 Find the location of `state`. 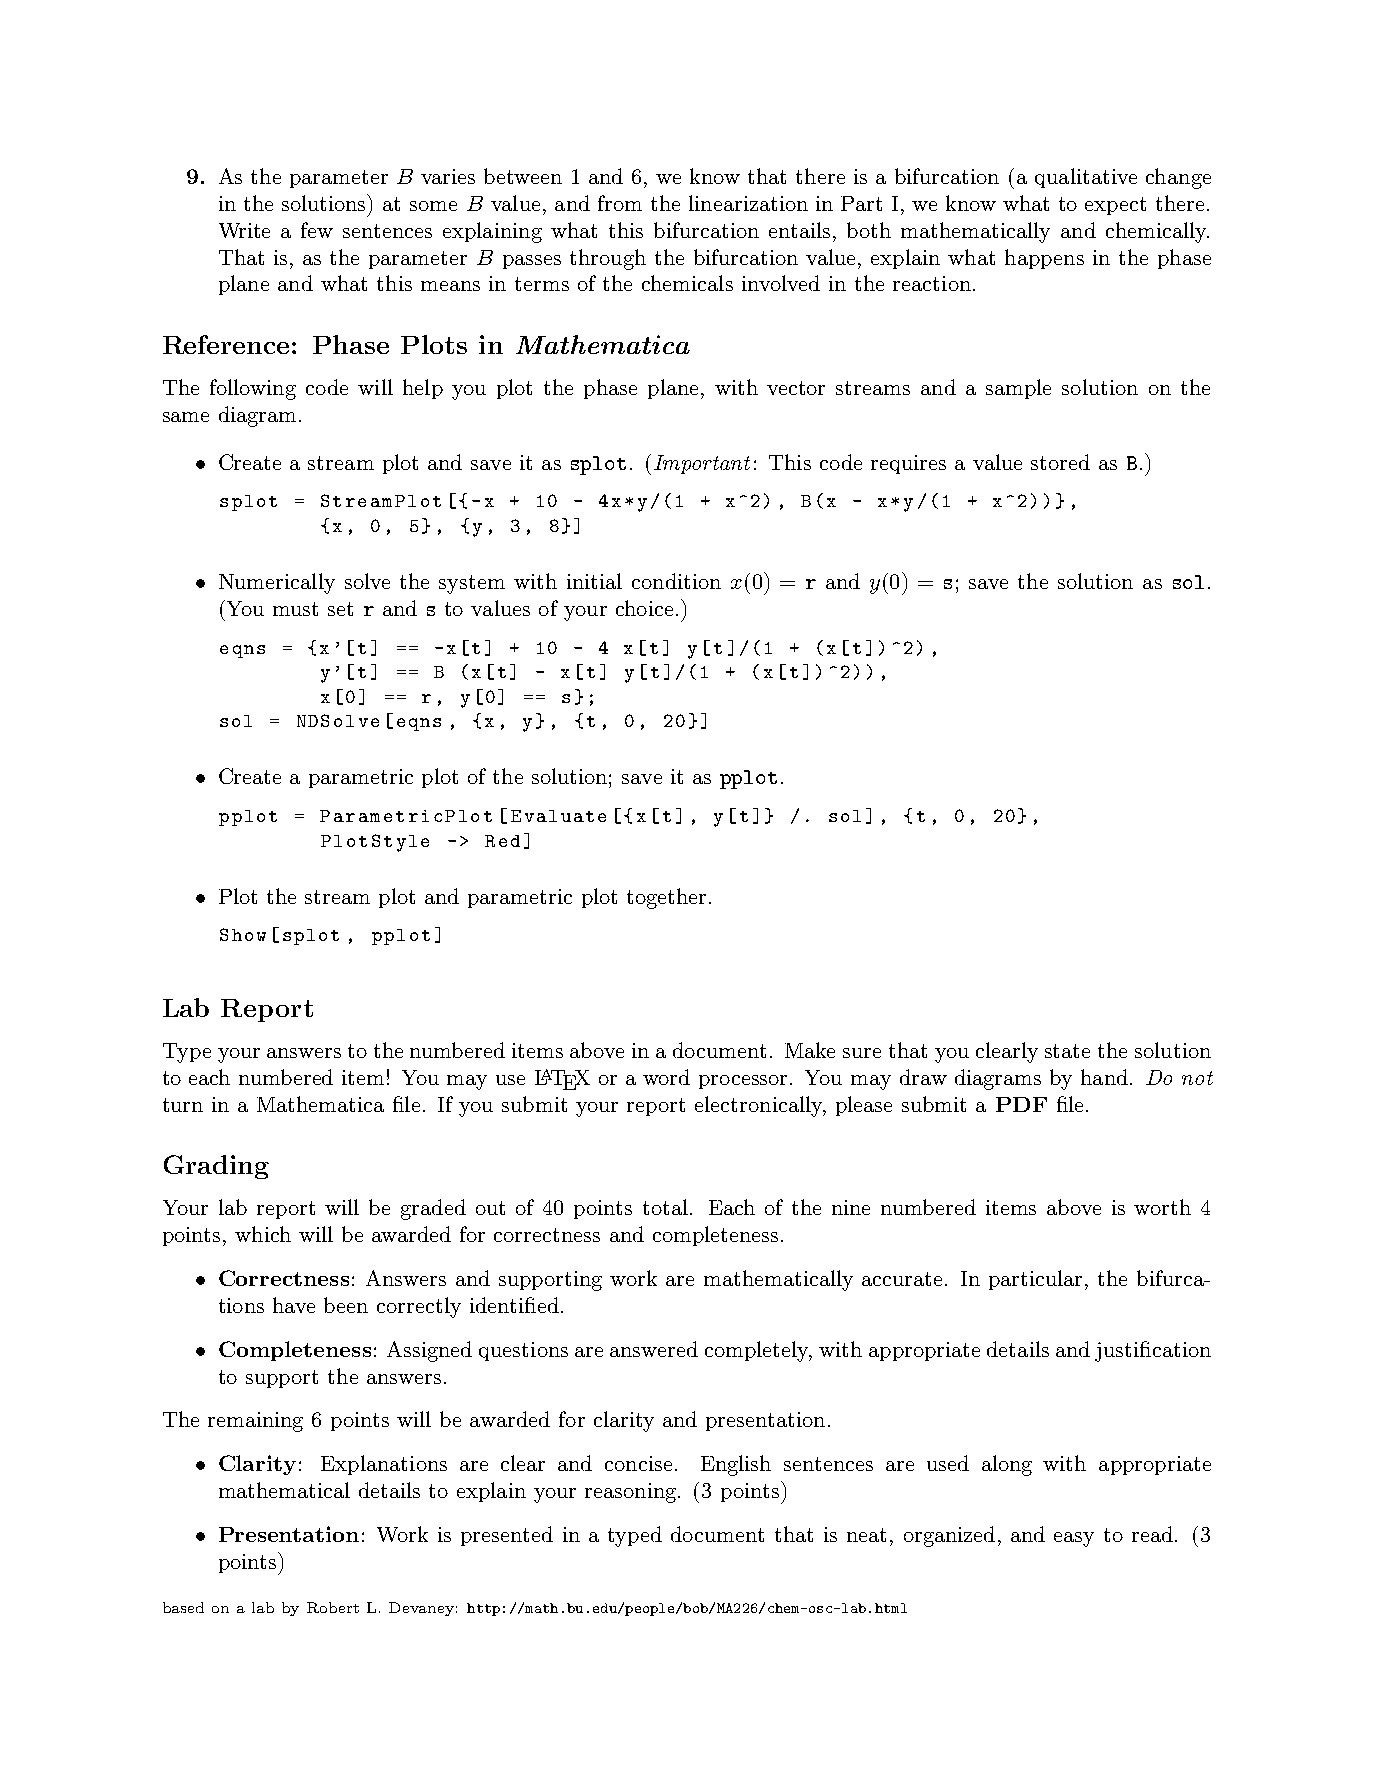

state is located at coordinates (1067, 1051).
